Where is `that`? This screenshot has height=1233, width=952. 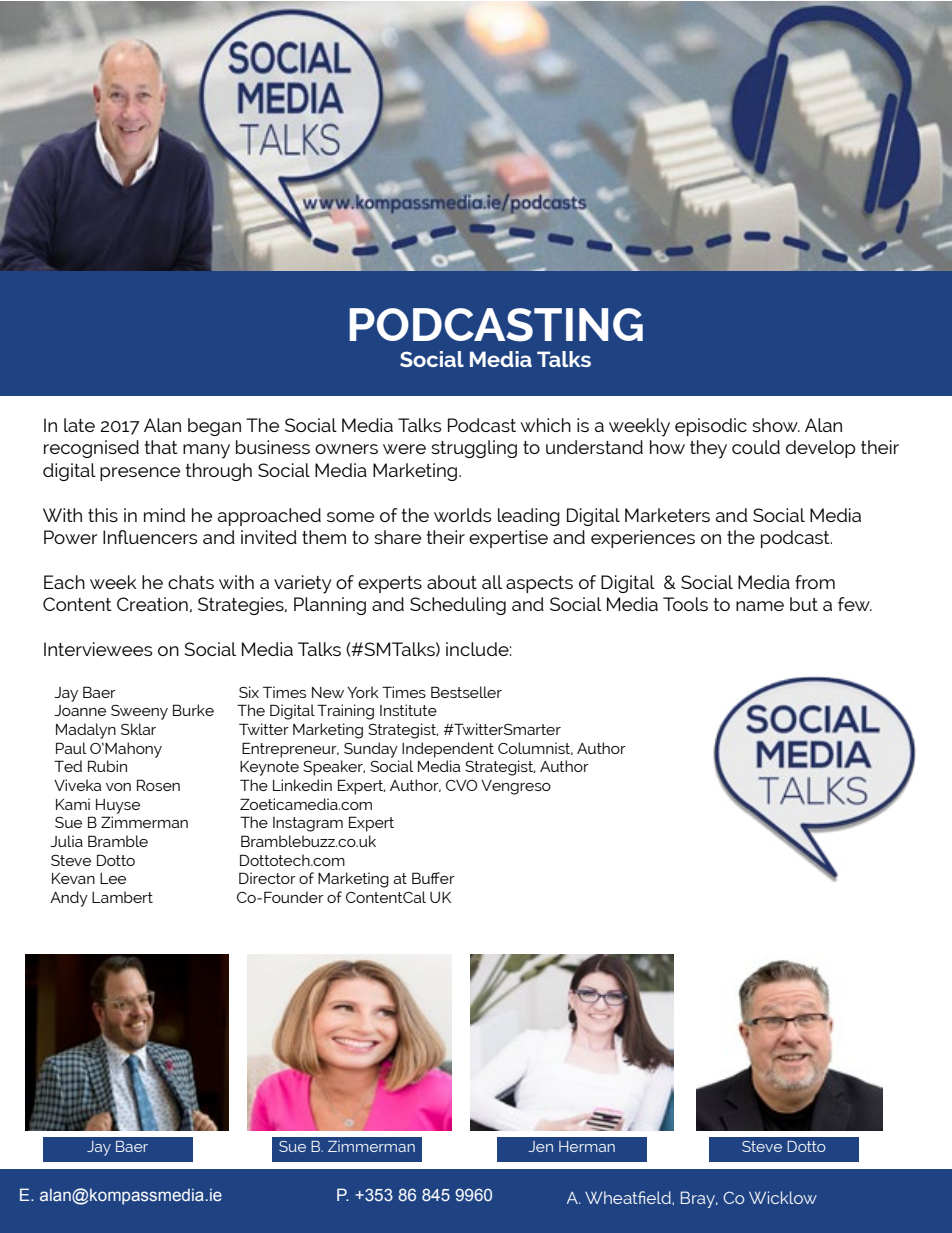 that is located at coordinates (161, 447).
